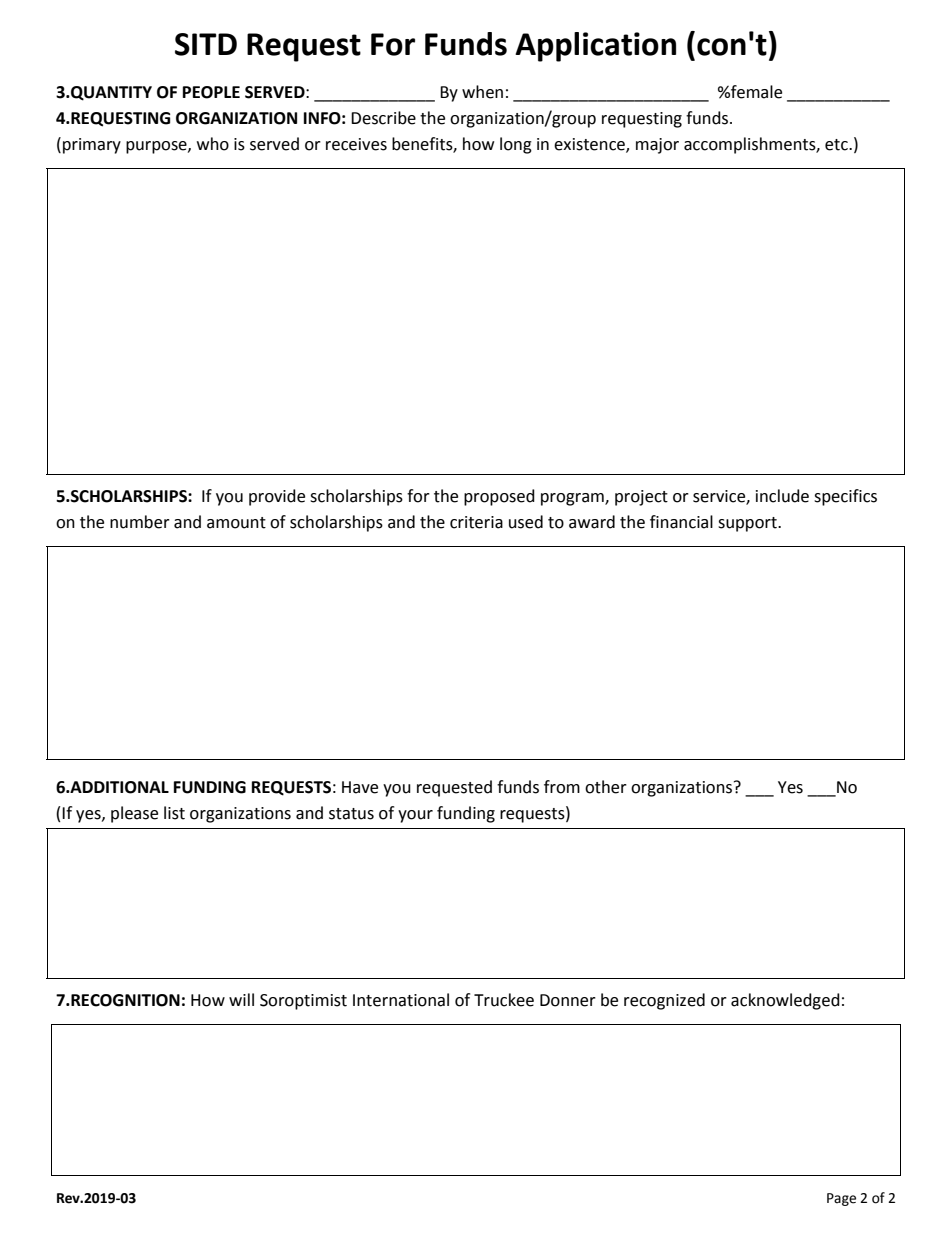 The height and width of the page is (1233, 952). Describe the element at coordinates (476, 522) in the page. I see `criteria` at that location.
